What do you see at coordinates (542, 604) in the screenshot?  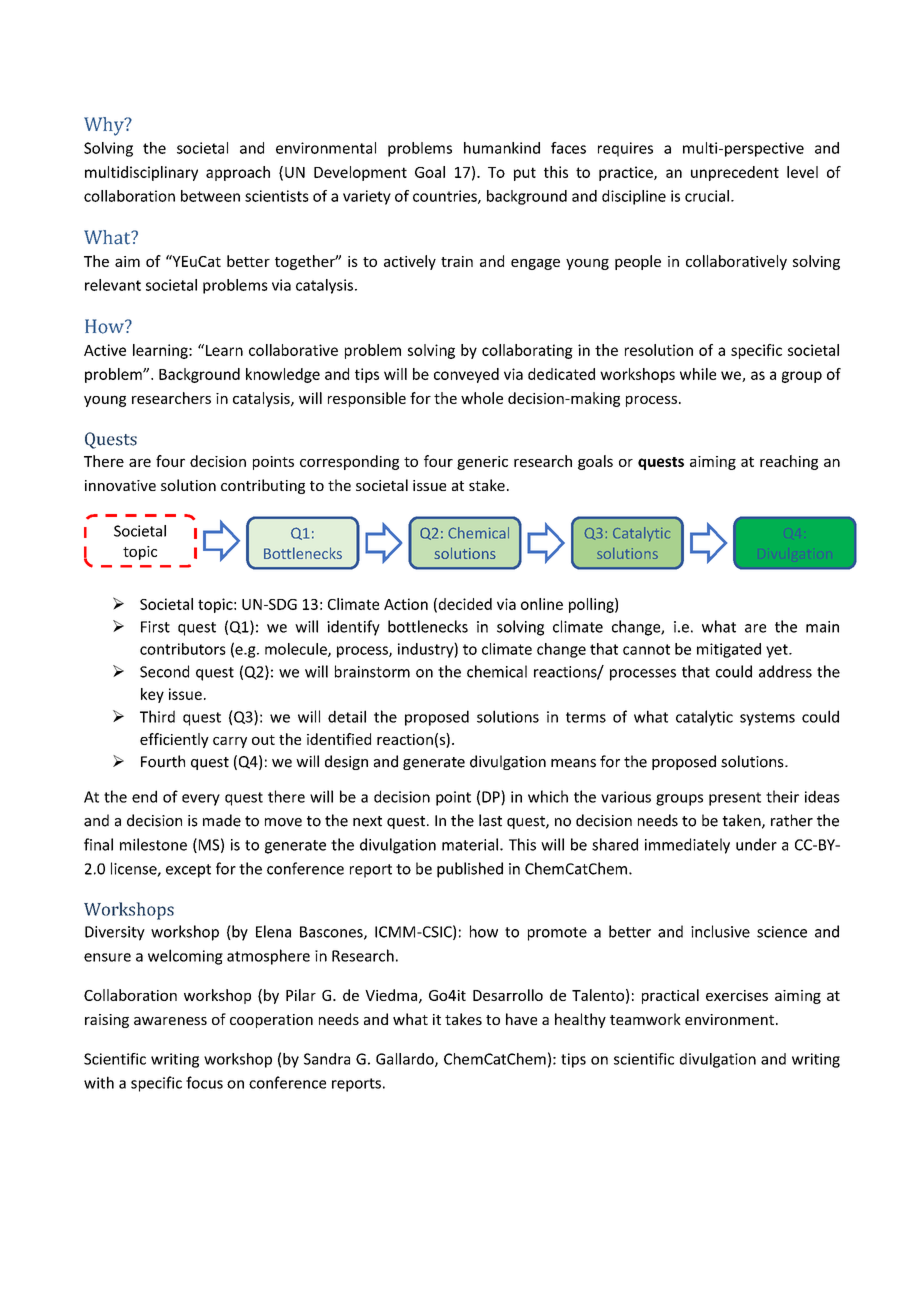 I see `online` at bounding box center [542, 604].
